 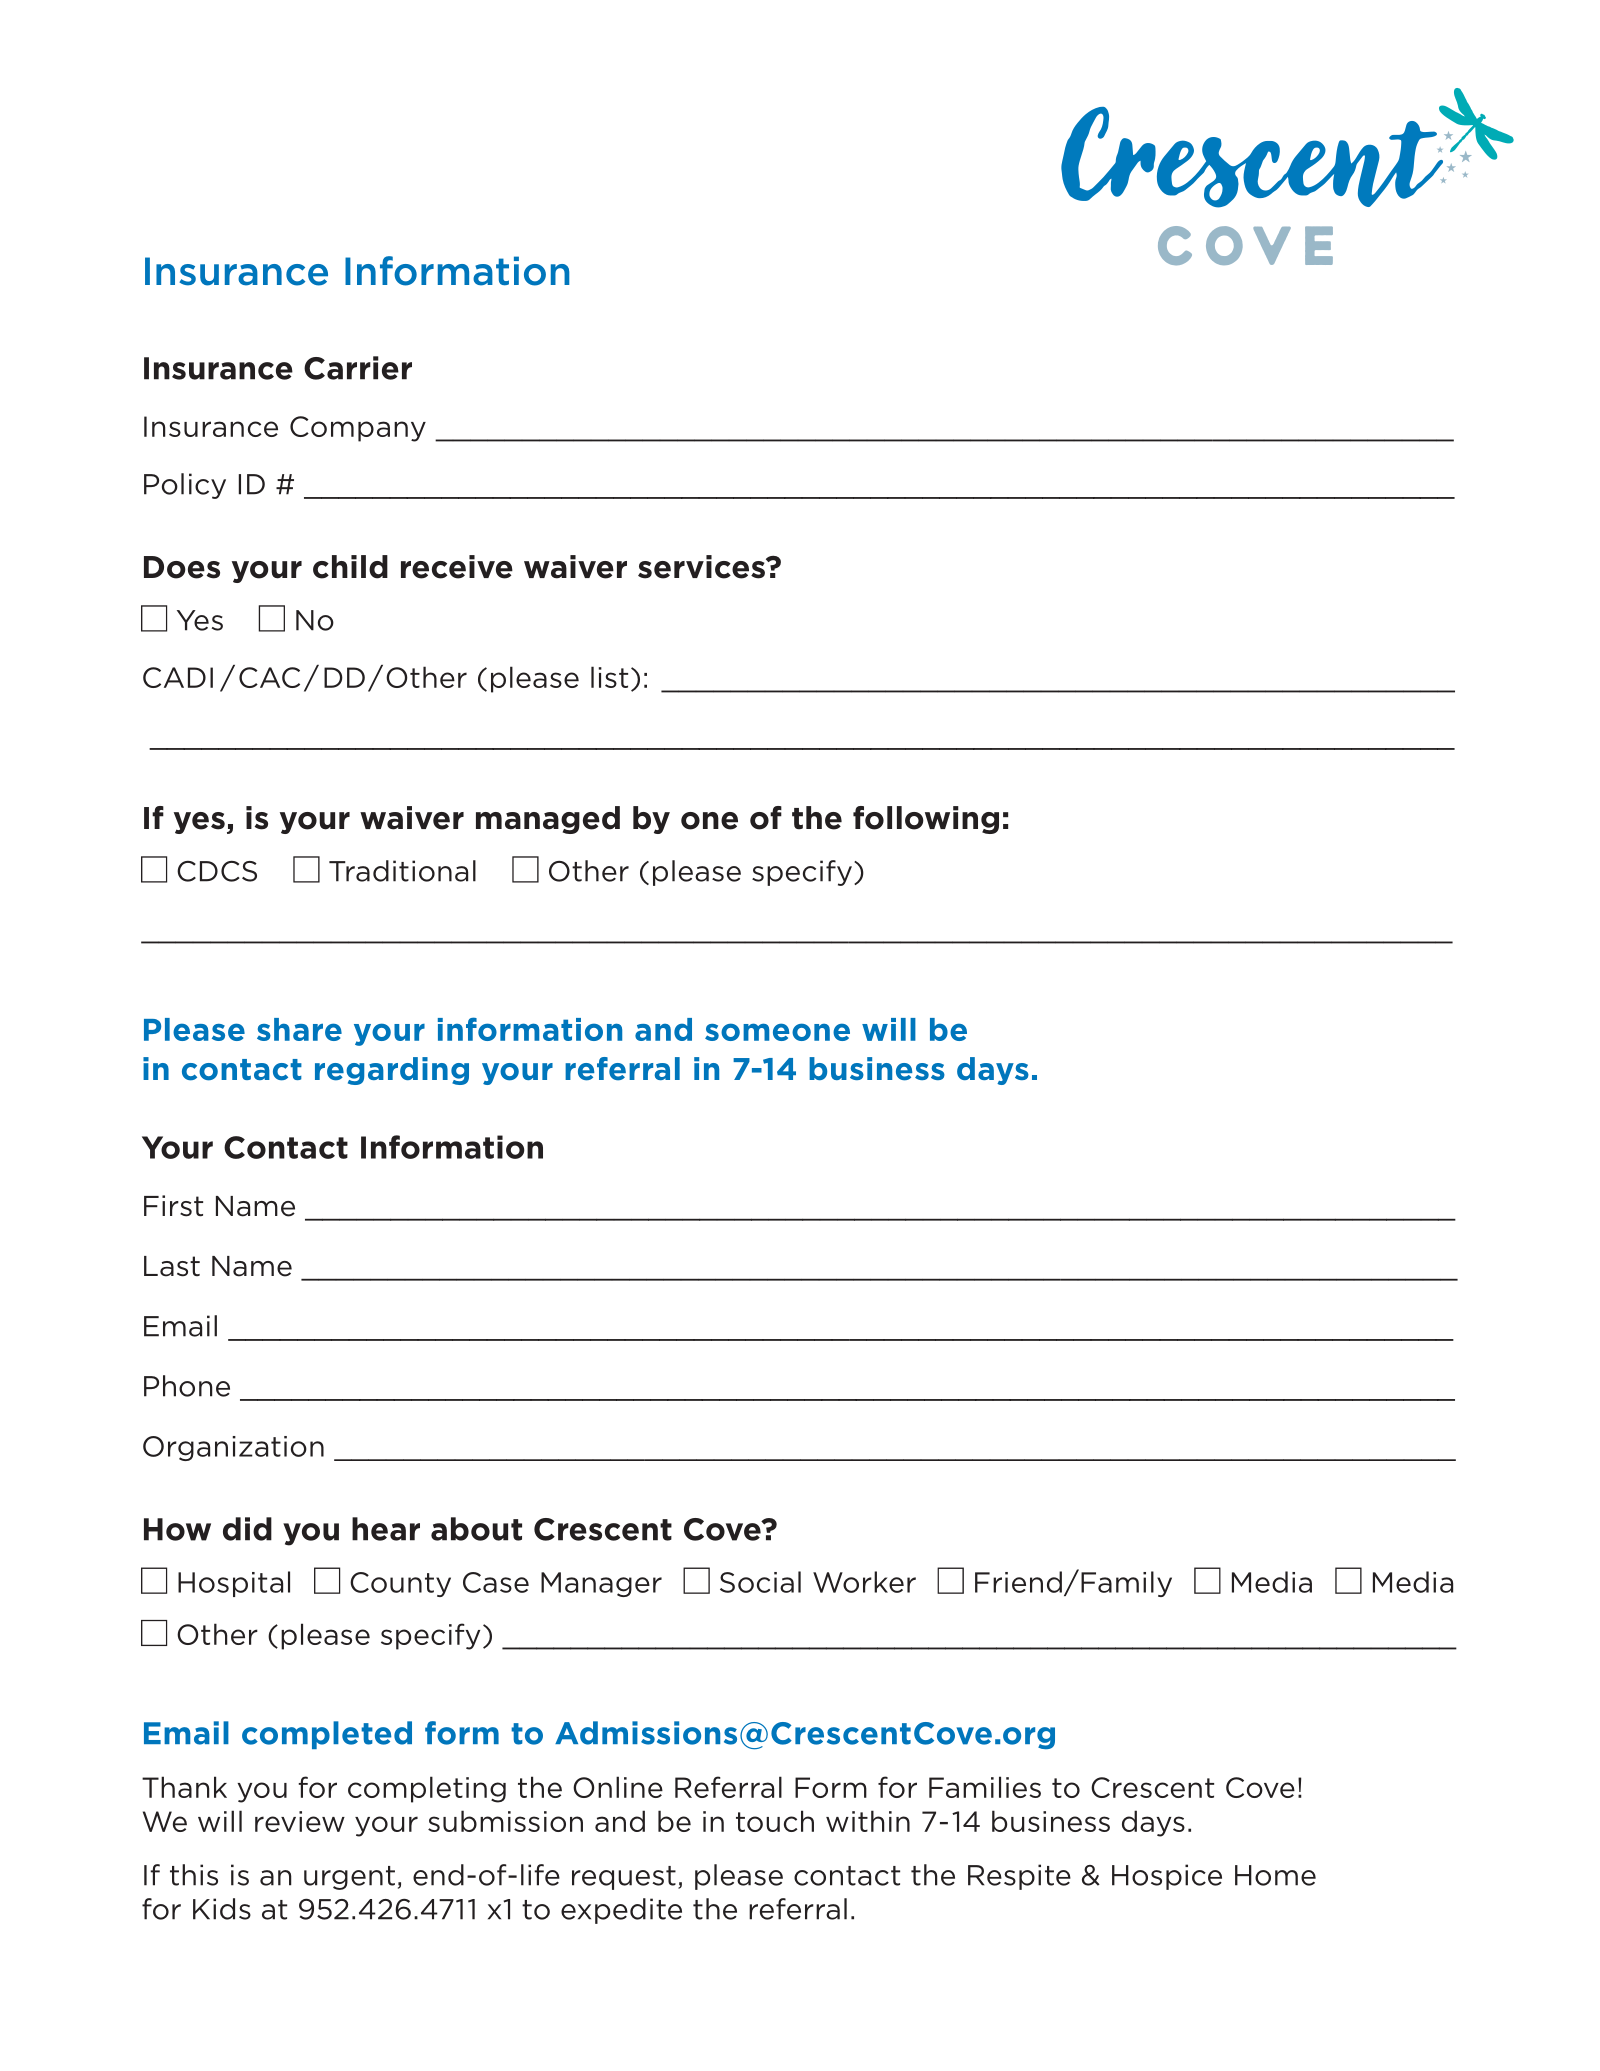 What do you see at coordinates (926, 820) in the screenshot?
I see `following` at bounding box center [926, 820].
